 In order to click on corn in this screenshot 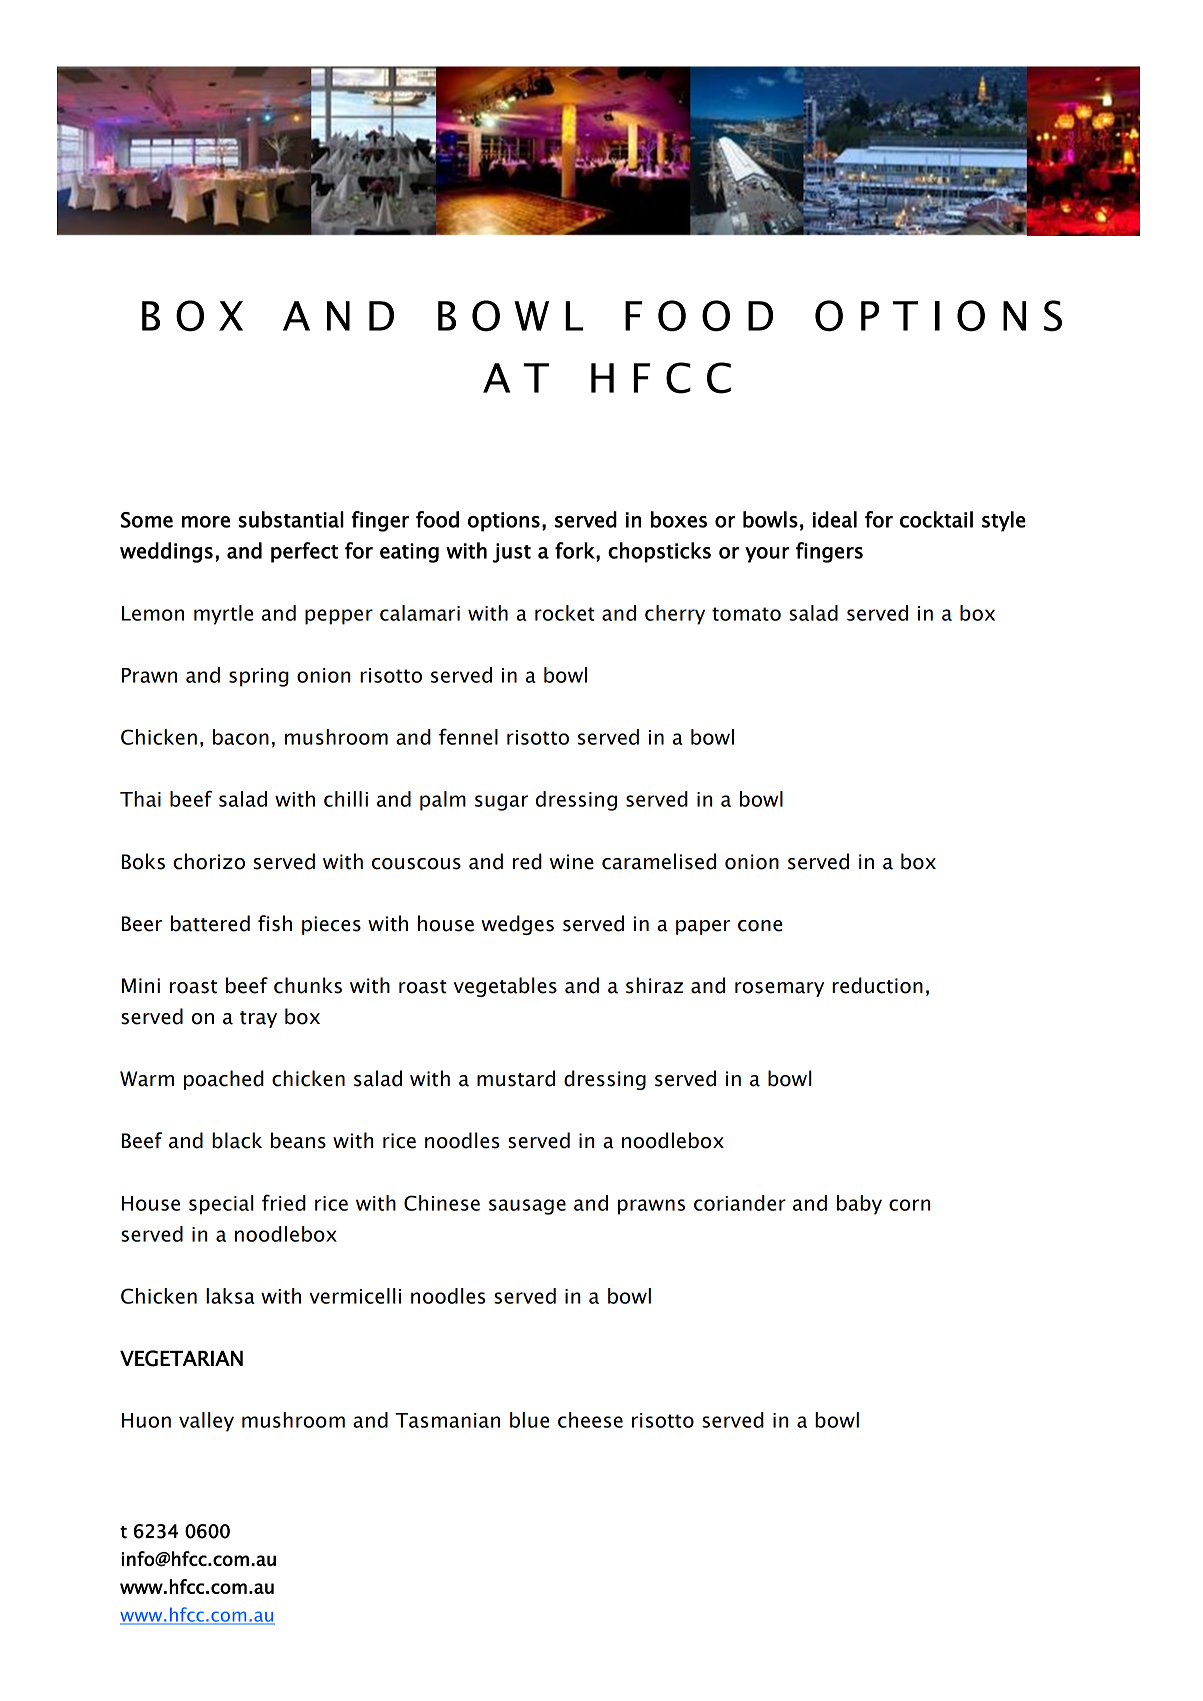, I will do `click(909, 1205)`.
